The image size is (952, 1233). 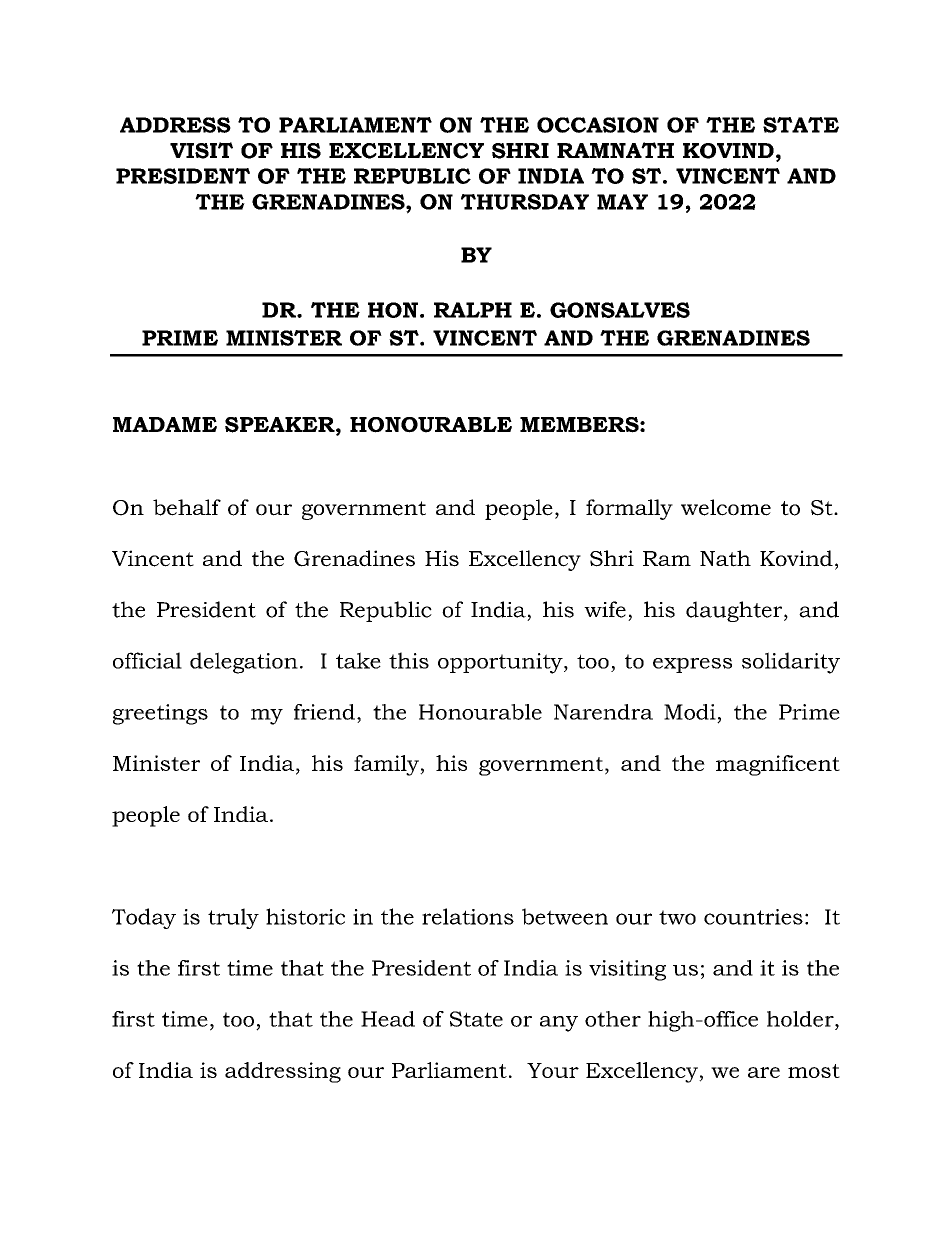 I want to click on express, so click(x=692, y=665).
